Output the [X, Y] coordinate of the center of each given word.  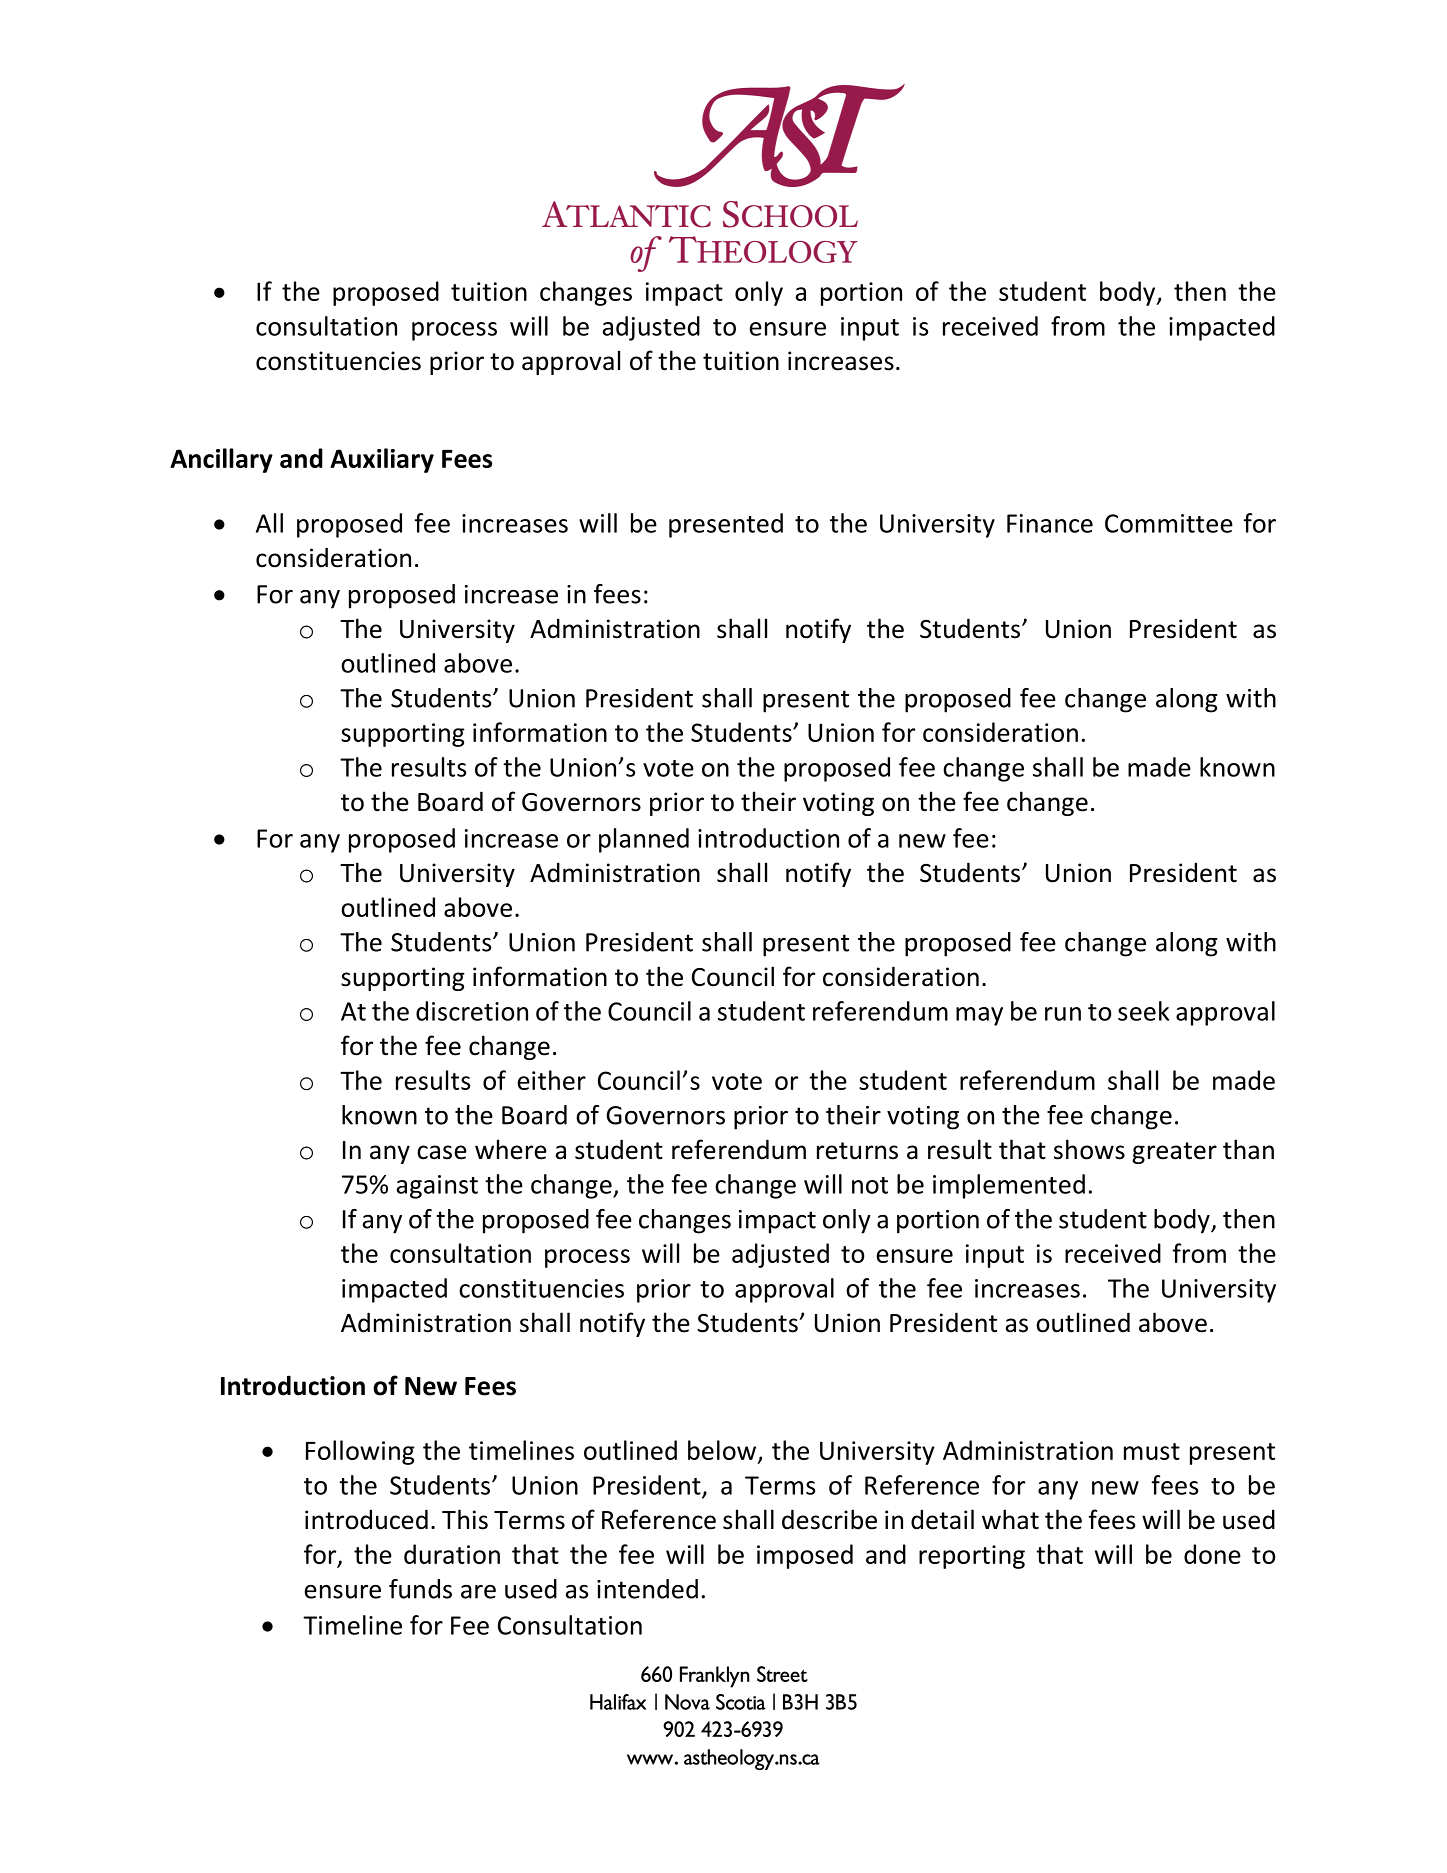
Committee [1169, 523]
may [979, 1016]
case [442, 1152]
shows [1089, 1149]
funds [420, 1589]
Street [782, 1674]
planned [644, 840]
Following [360, 1452]
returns [857, 1151]
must [1152, 1451]
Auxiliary [382, 460]
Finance [1050, 523]
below [723, 1451]
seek [1143, 1011]
